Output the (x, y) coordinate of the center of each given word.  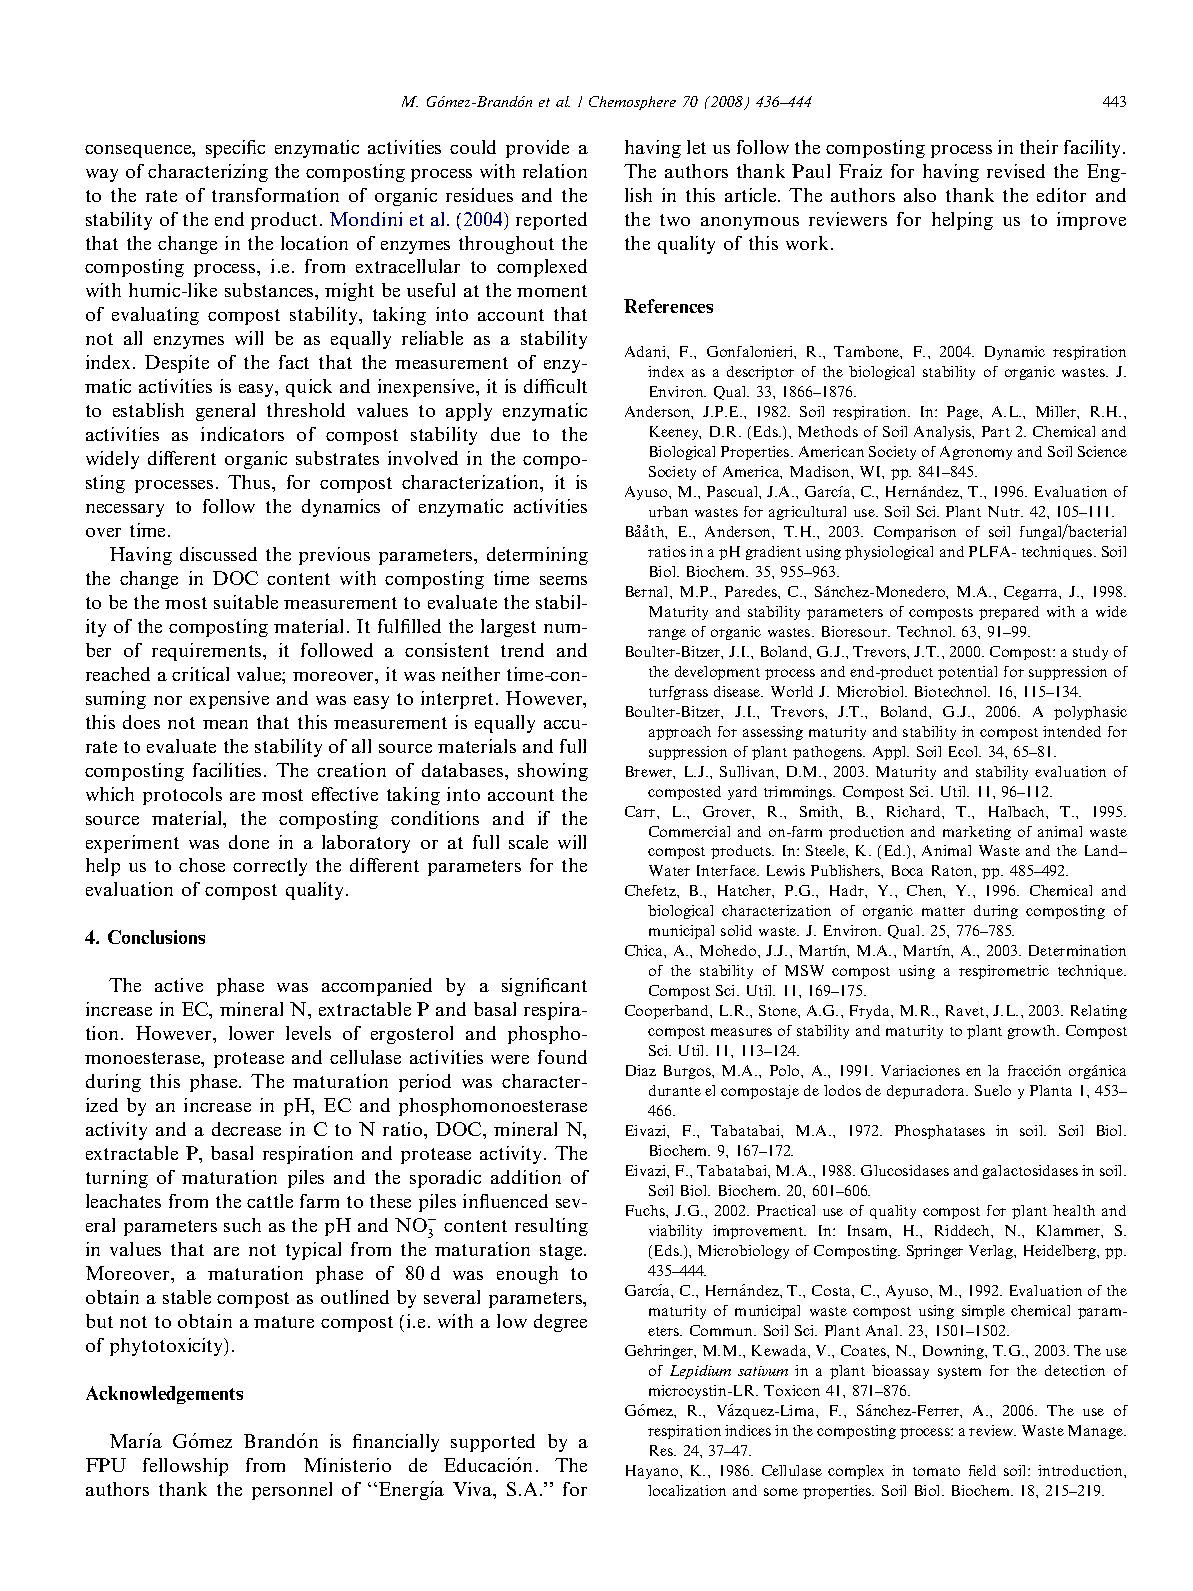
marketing (977, 833)
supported (493, 1443)
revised (1016, 171)
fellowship (185, 1467)
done (249, 842)
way (102, 175)
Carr (641, 811)
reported (551, 221)
